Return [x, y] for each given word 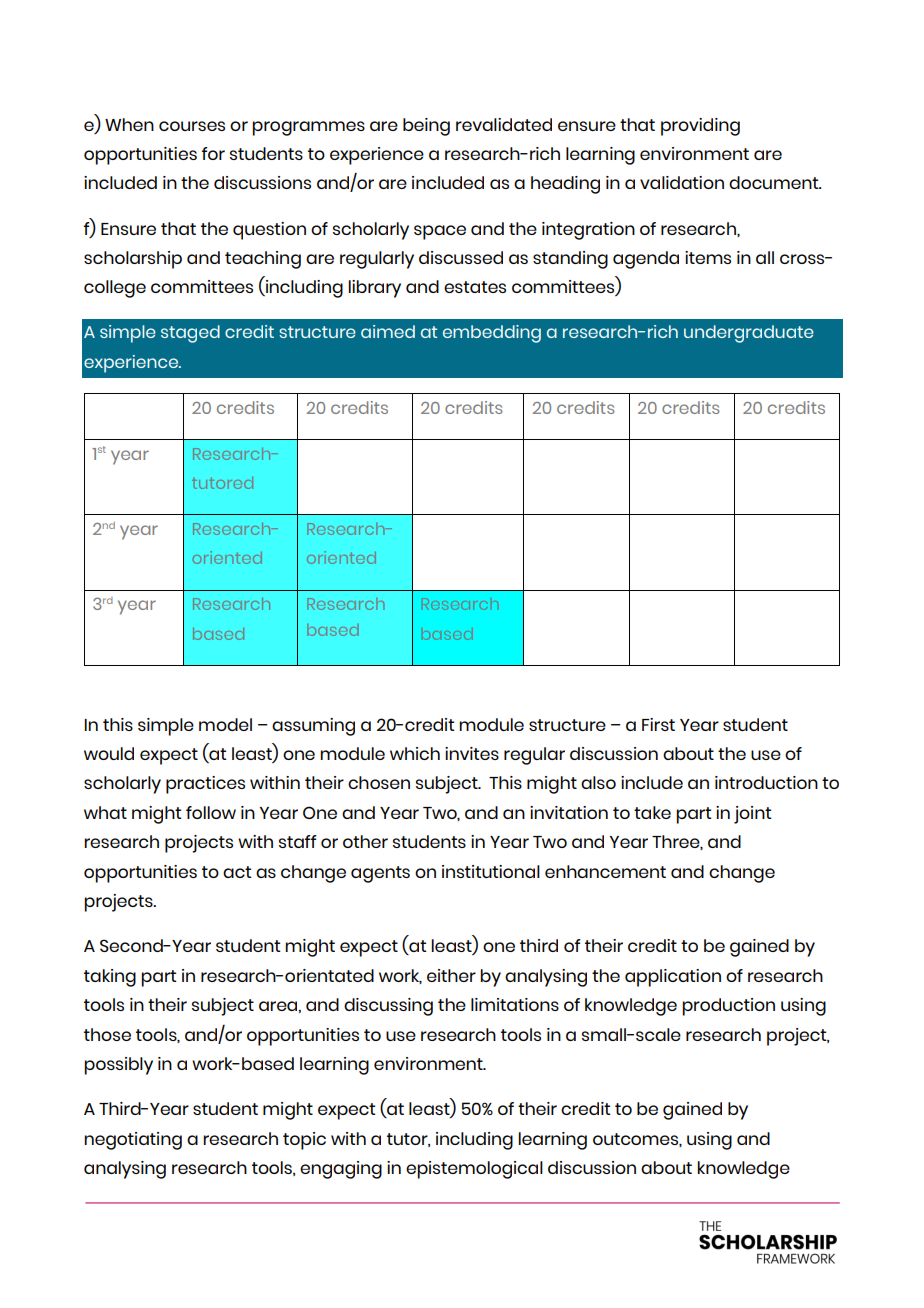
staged [190, 334]
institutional [491, 871]
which [415, 753]
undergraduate [749, 334]
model [225, 724]
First [658, 724]
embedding [492, 334]
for [213, 153]
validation [682, 182]
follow [211, 812]
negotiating [133, 1141]
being [426, 127]
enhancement [605, 871]
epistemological [474, 1170]
